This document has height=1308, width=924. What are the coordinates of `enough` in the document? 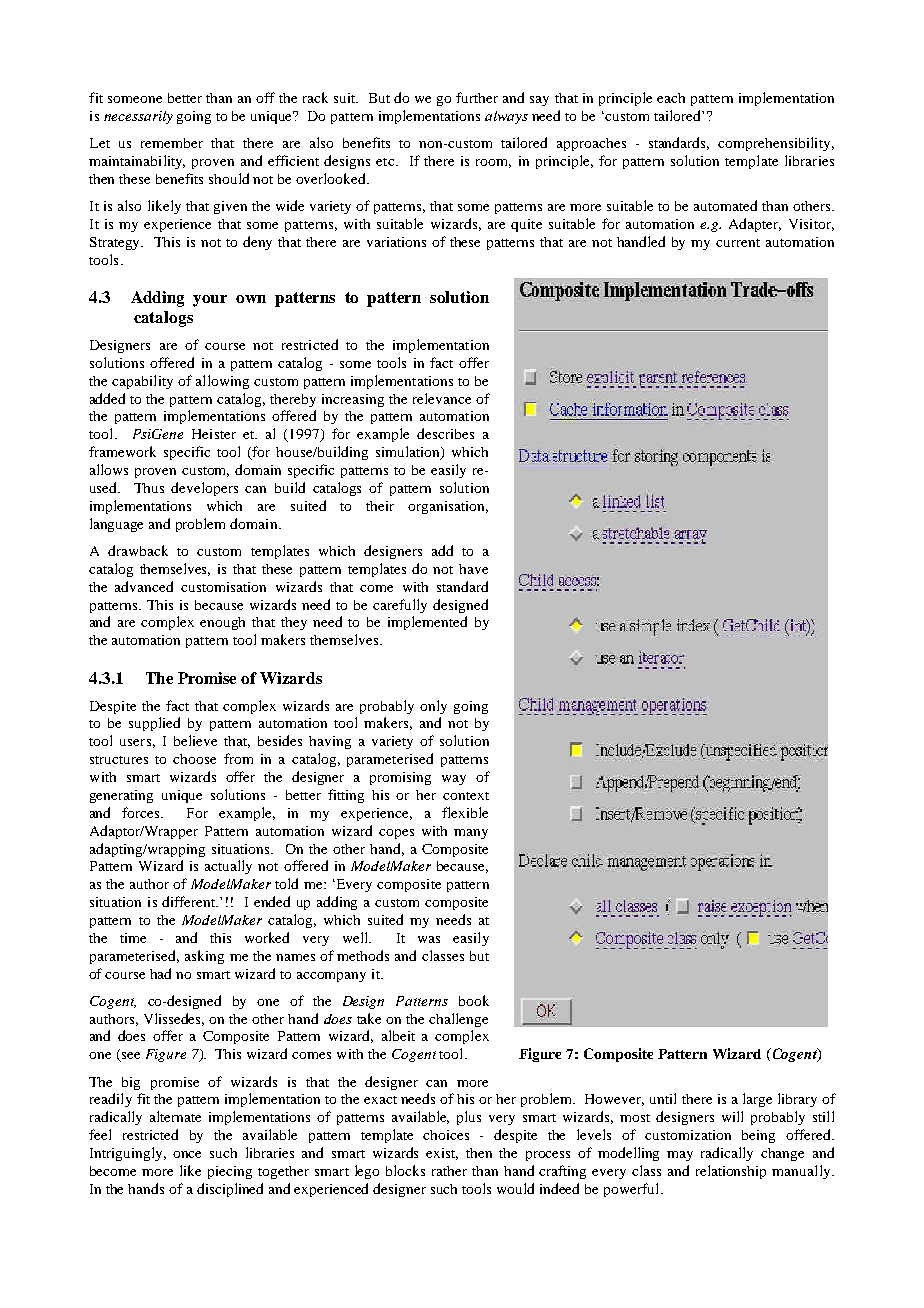 It's located at (222, 623).
